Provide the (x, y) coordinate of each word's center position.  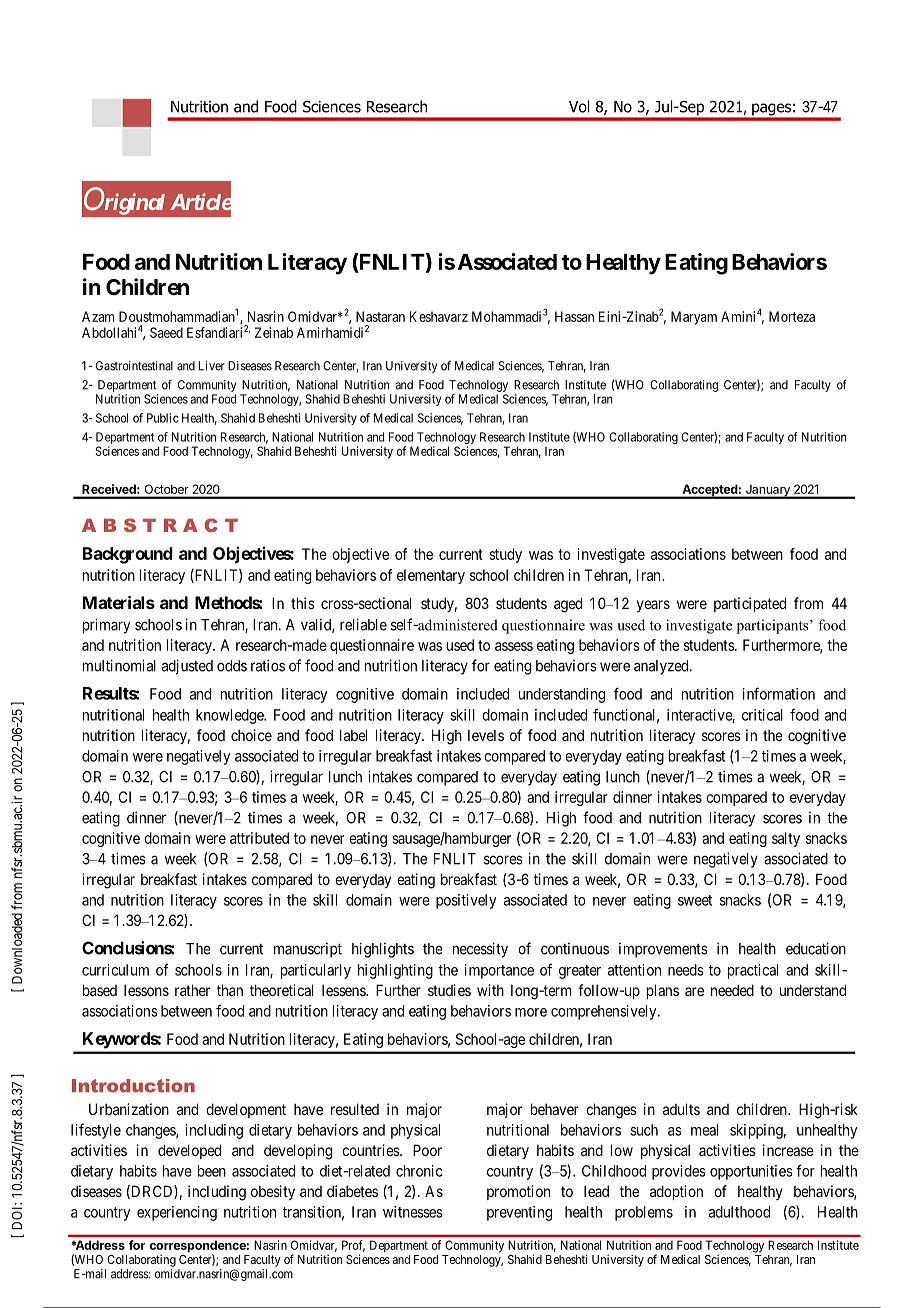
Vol (579, 106)
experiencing (177, 1213)
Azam (98, 316)
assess (514, 646)
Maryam (694, 318)
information (779, 693)
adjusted (187, 667)
